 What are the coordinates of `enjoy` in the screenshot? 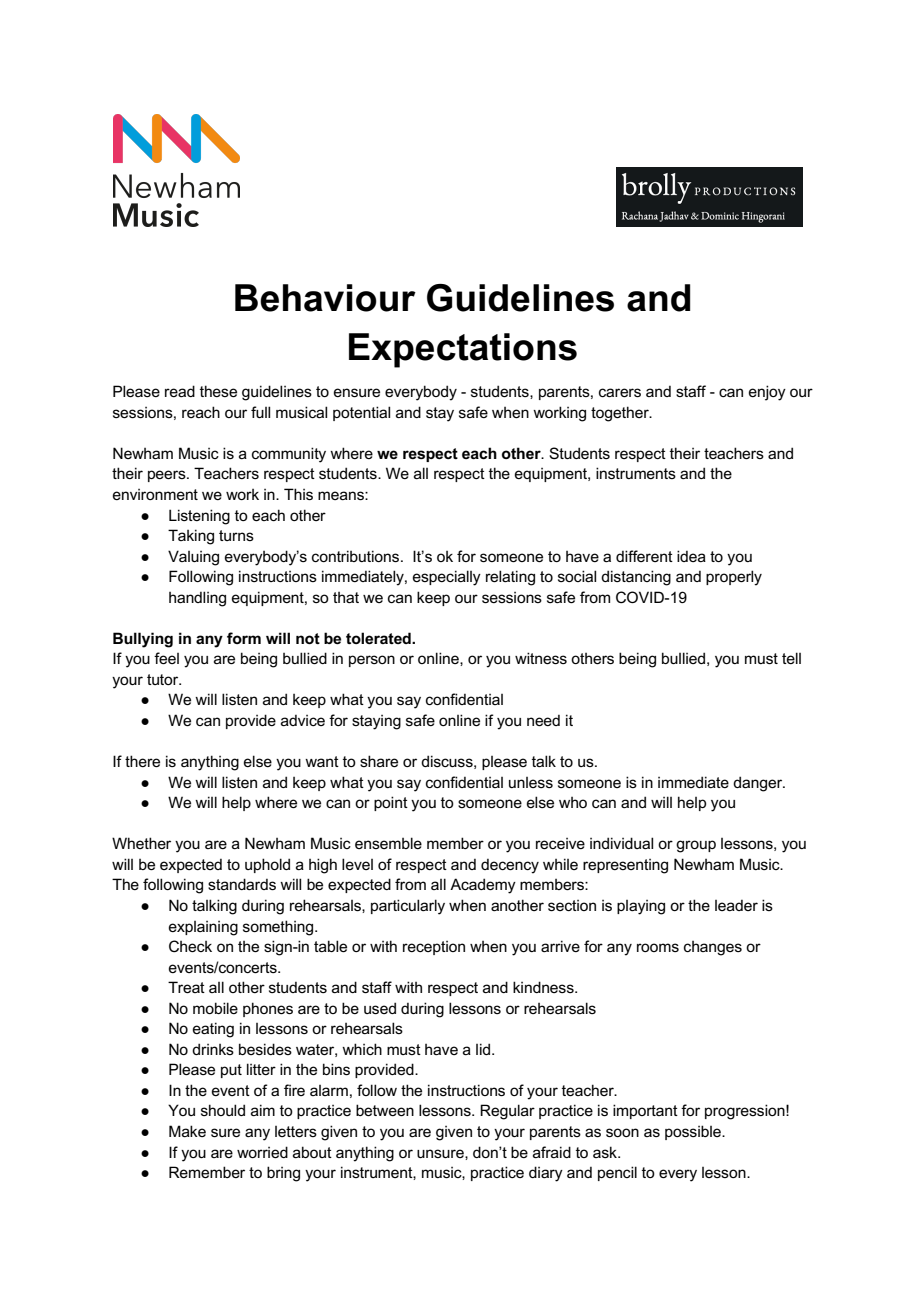 It's located at (767, 393).
